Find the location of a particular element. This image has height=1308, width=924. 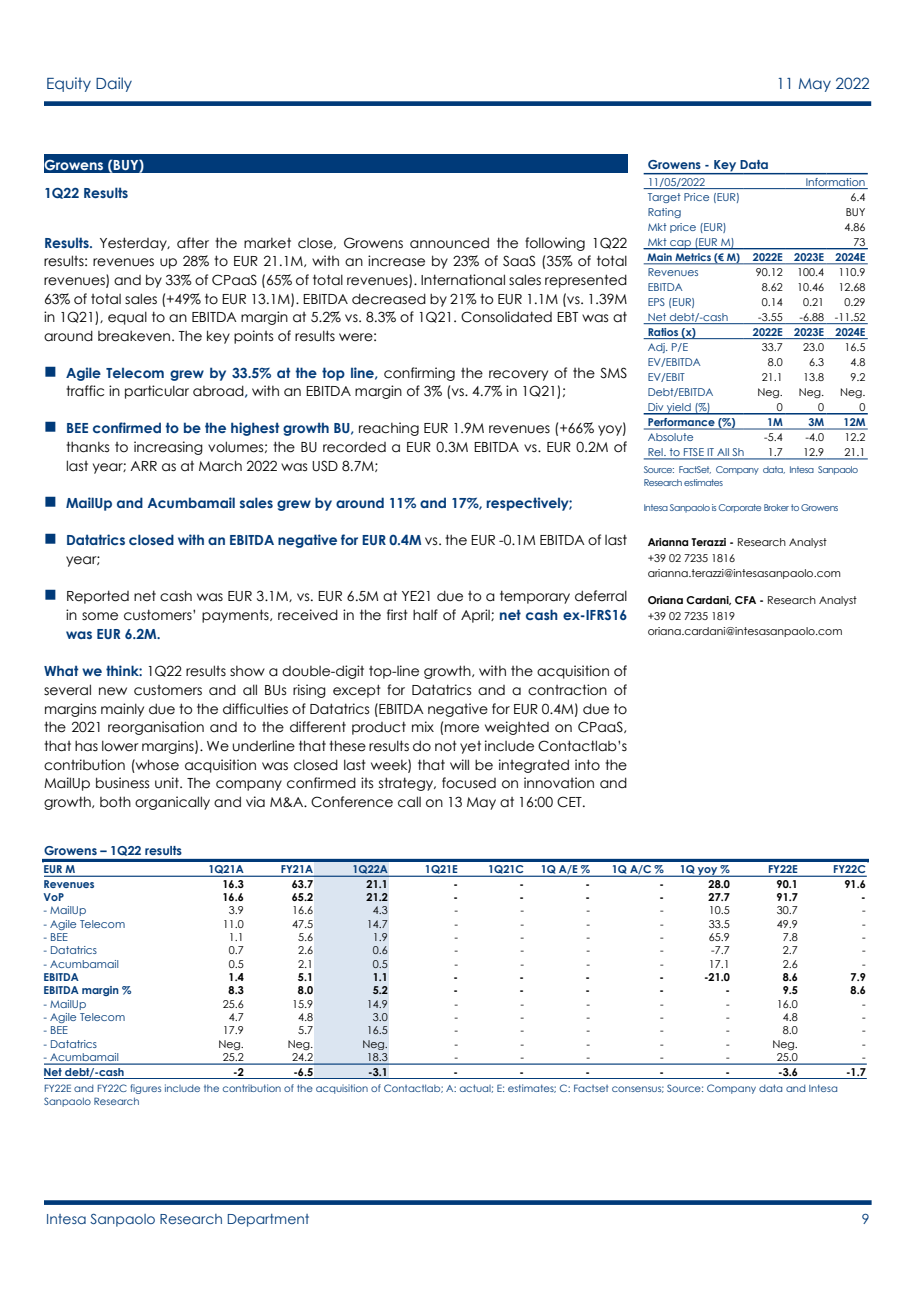

FTSE is located at coordinates (694, 453).
